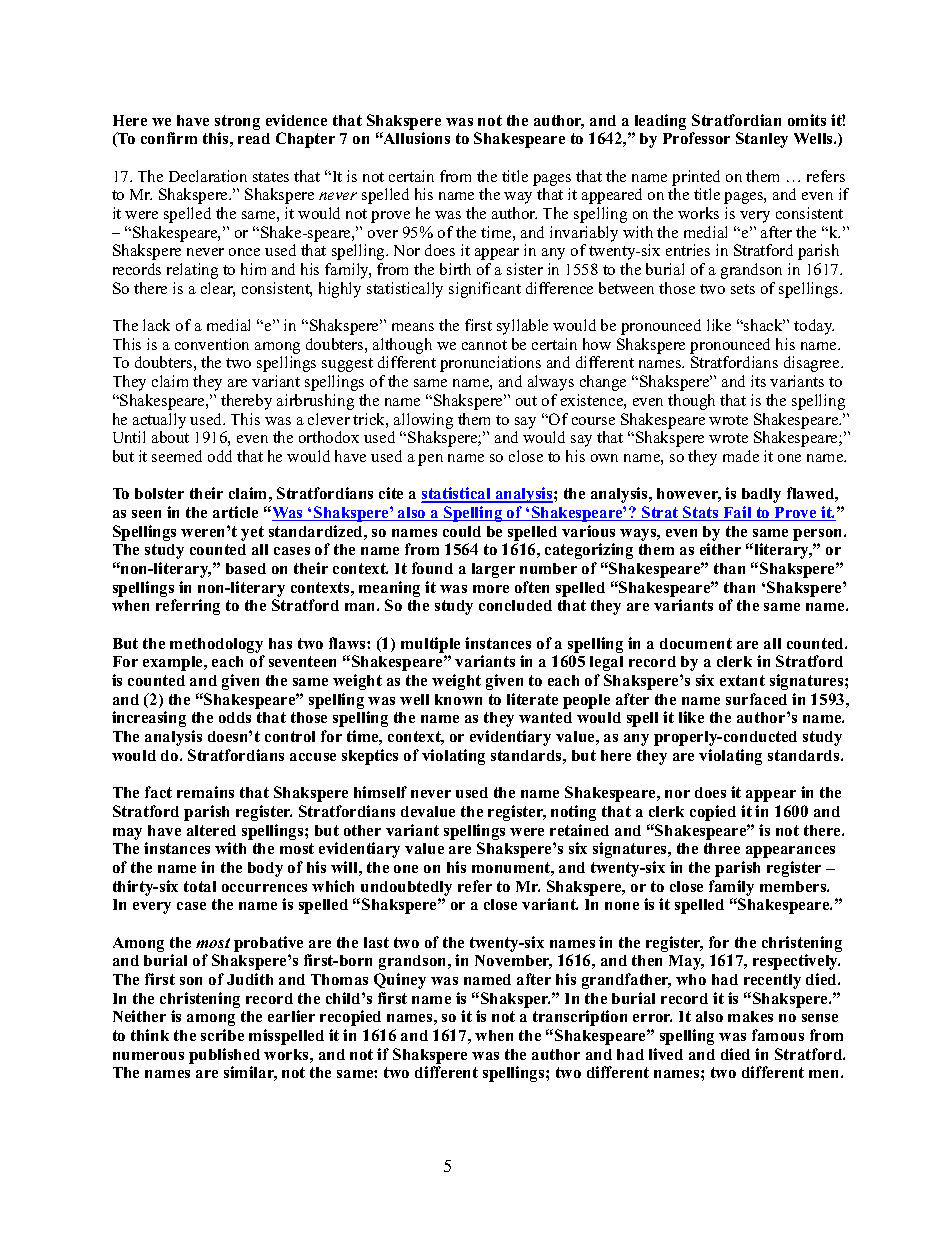 The height and width of the screenshot is (1233, 952). What do you see at coordinates (696, 643) in the screenshot?
I see `document` at bounding box center [696, 643].
